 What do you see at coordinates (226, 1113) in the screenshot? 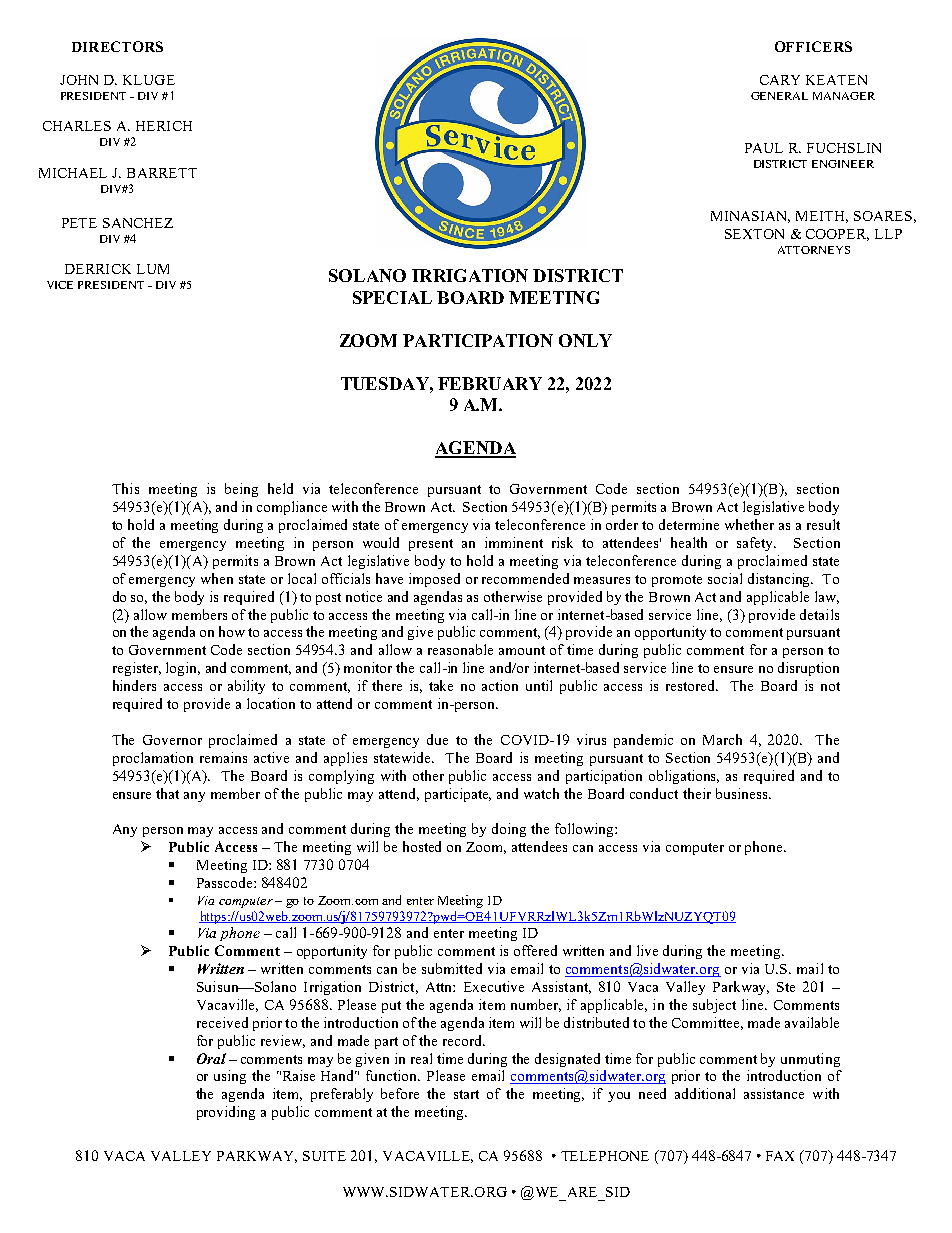
I see `providing` at bounding box center [226, 1113].
